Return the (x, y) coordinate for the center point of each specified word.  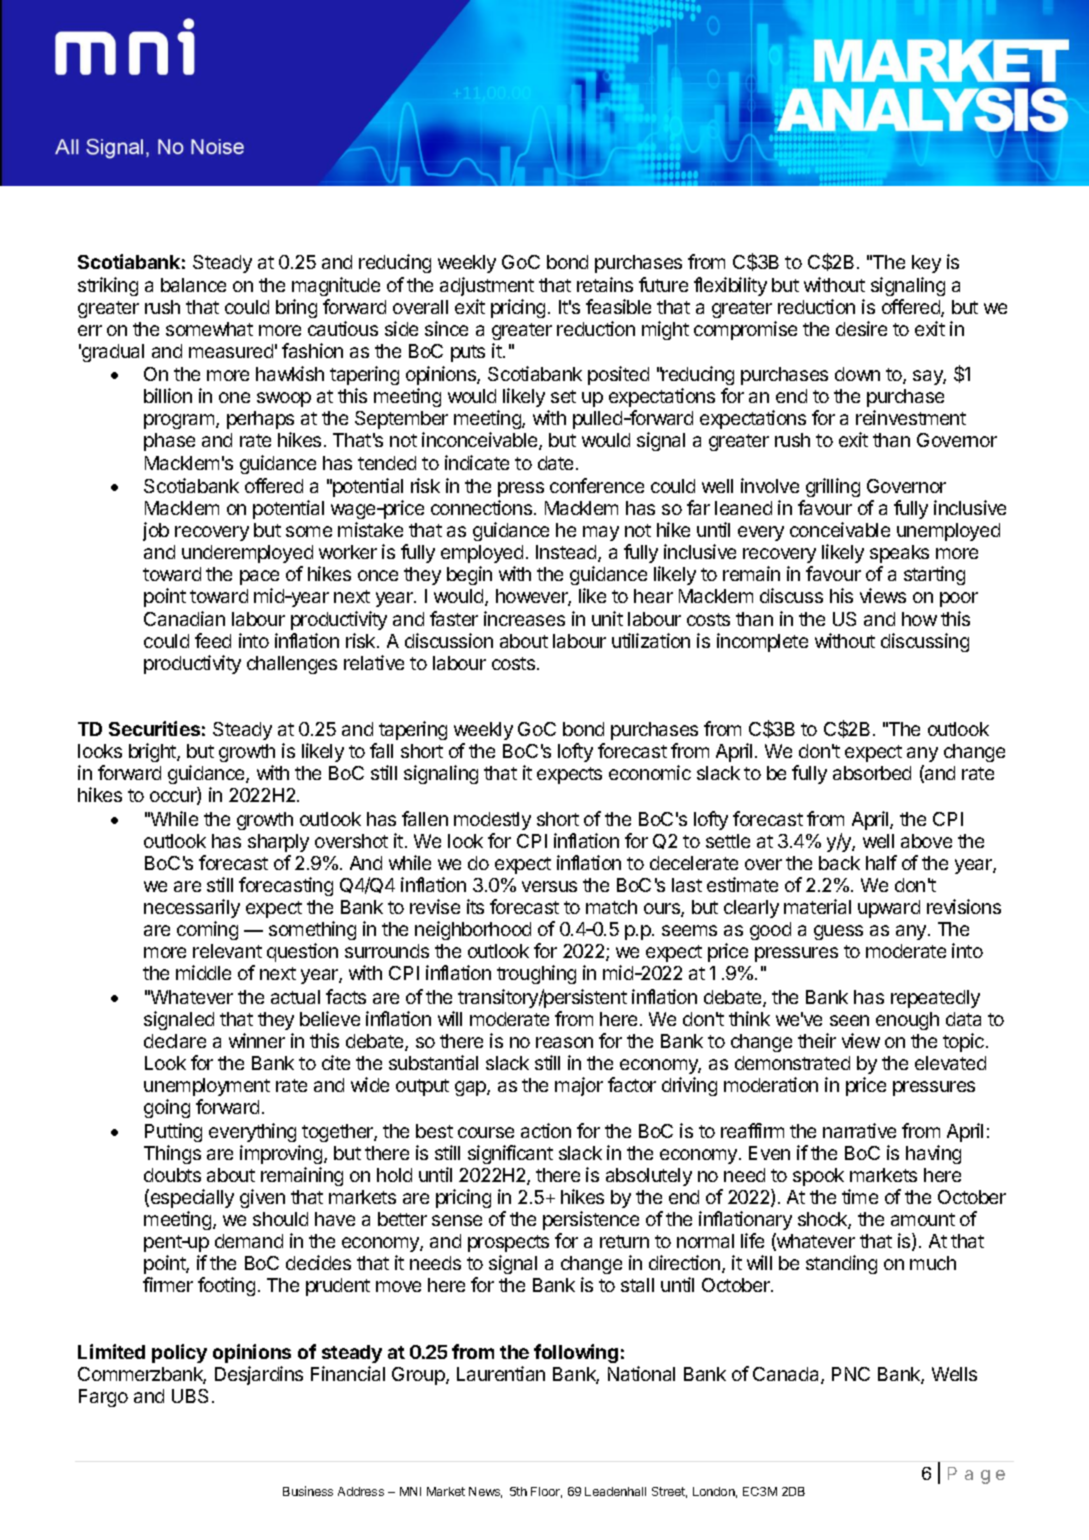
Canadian (184, 618)
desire (861, 328)
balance (193, 285)
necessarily (192, 908)
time (860, 1196)
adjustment (487, 286)
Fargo (103, 1398)
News (485, 1492)
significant (510, 1154)
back (839, 863)
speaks (899, 554)
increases (524, 618)
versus (549, 886)
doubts (172, 1175)
